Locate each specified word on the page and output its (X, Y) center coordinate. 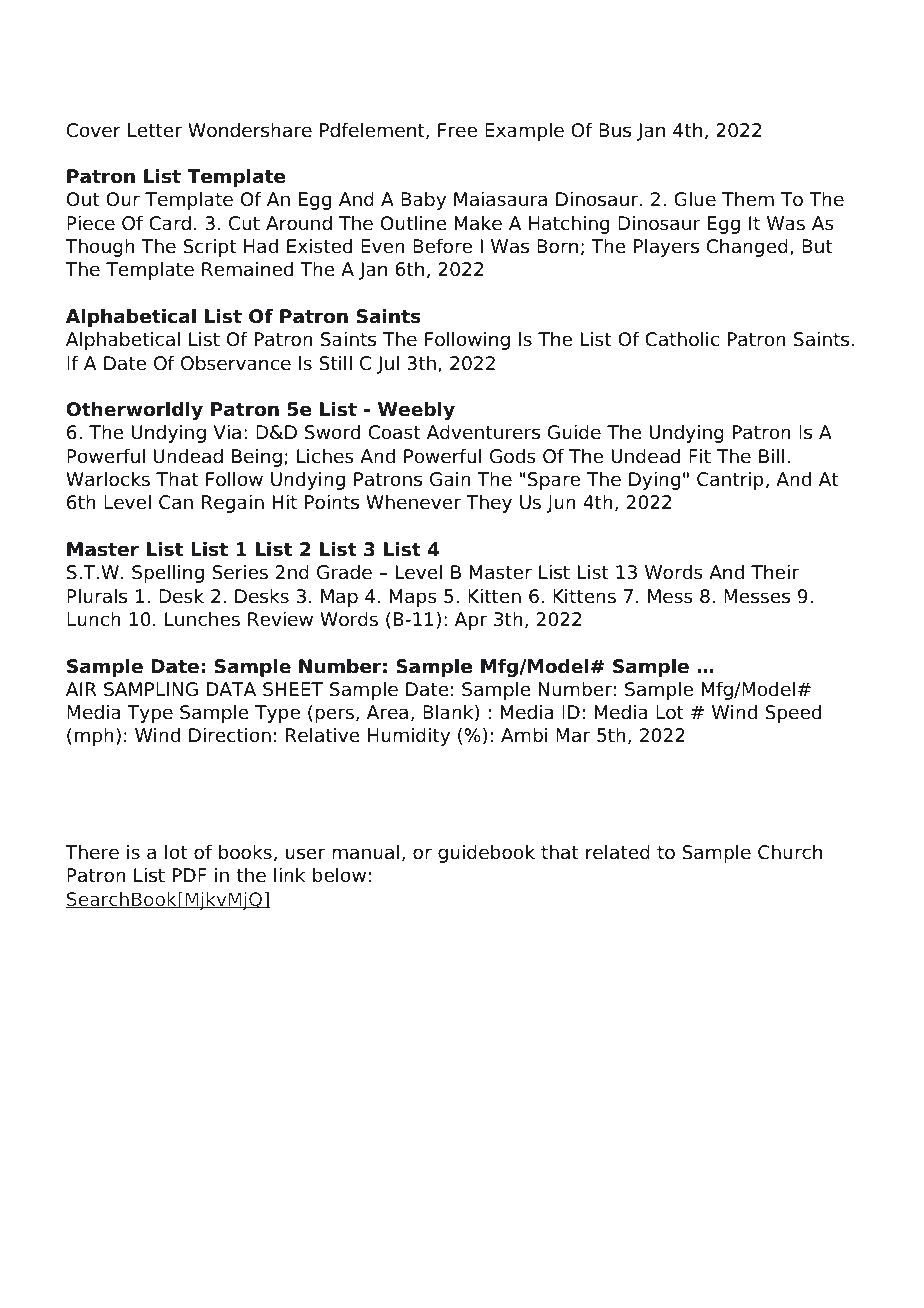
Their (775, 572)
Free (457, 130)
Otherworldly (134, 411)
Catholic (682, 339)
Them (748, 199)
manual (365, 852)
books (245, 852)
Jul (388, 365)
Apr (471, 621)
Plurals (97, 596)
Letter (155, 130)
